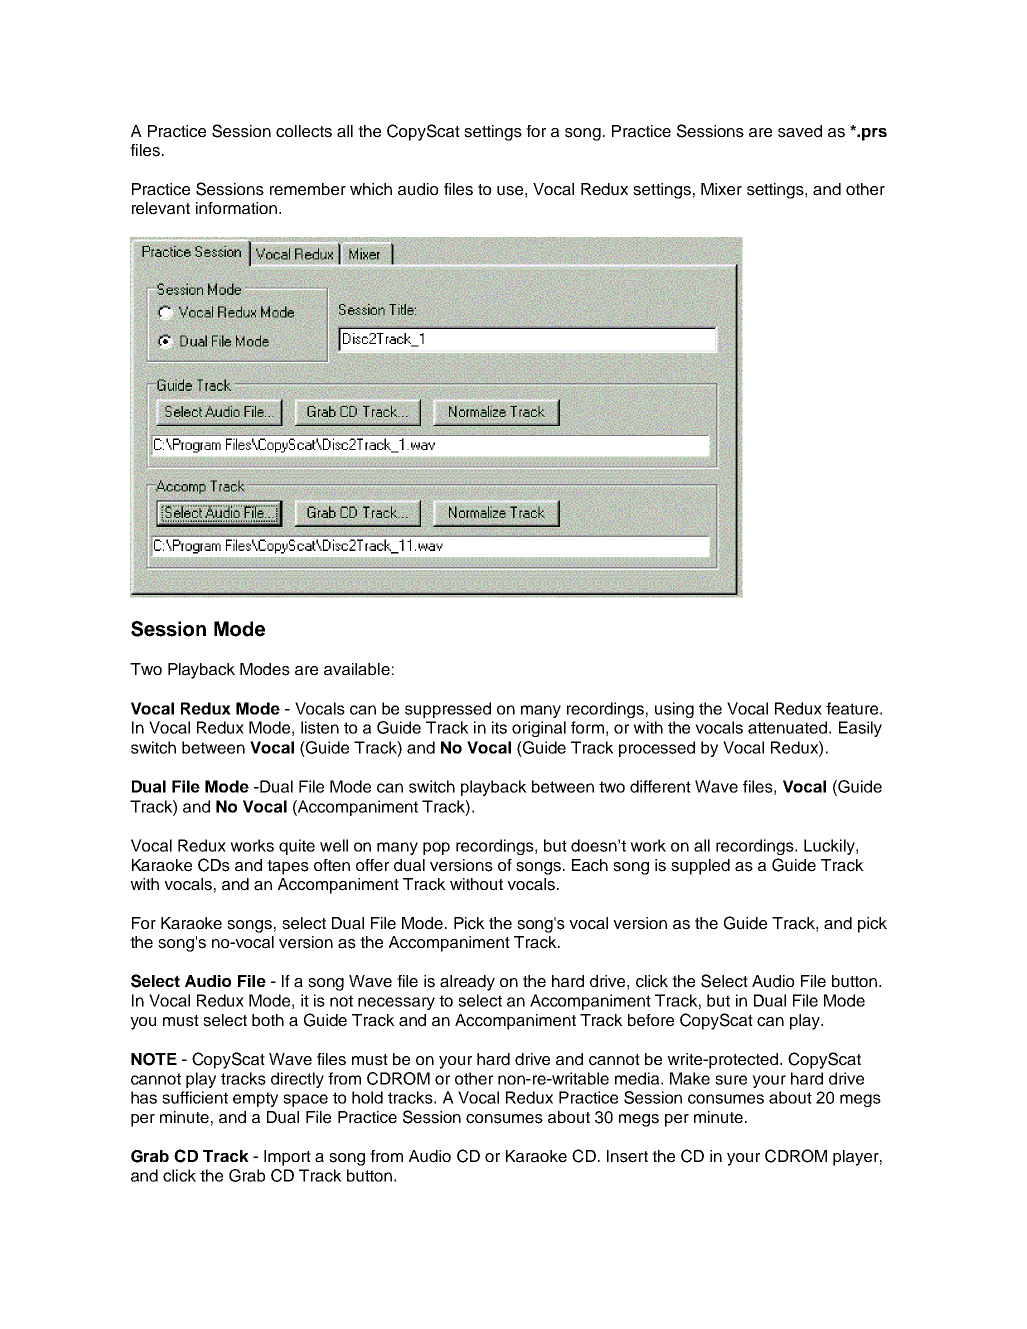  Describe the element at coordinates (255, 1099) in the screenshot. I see `empty` at that location.
